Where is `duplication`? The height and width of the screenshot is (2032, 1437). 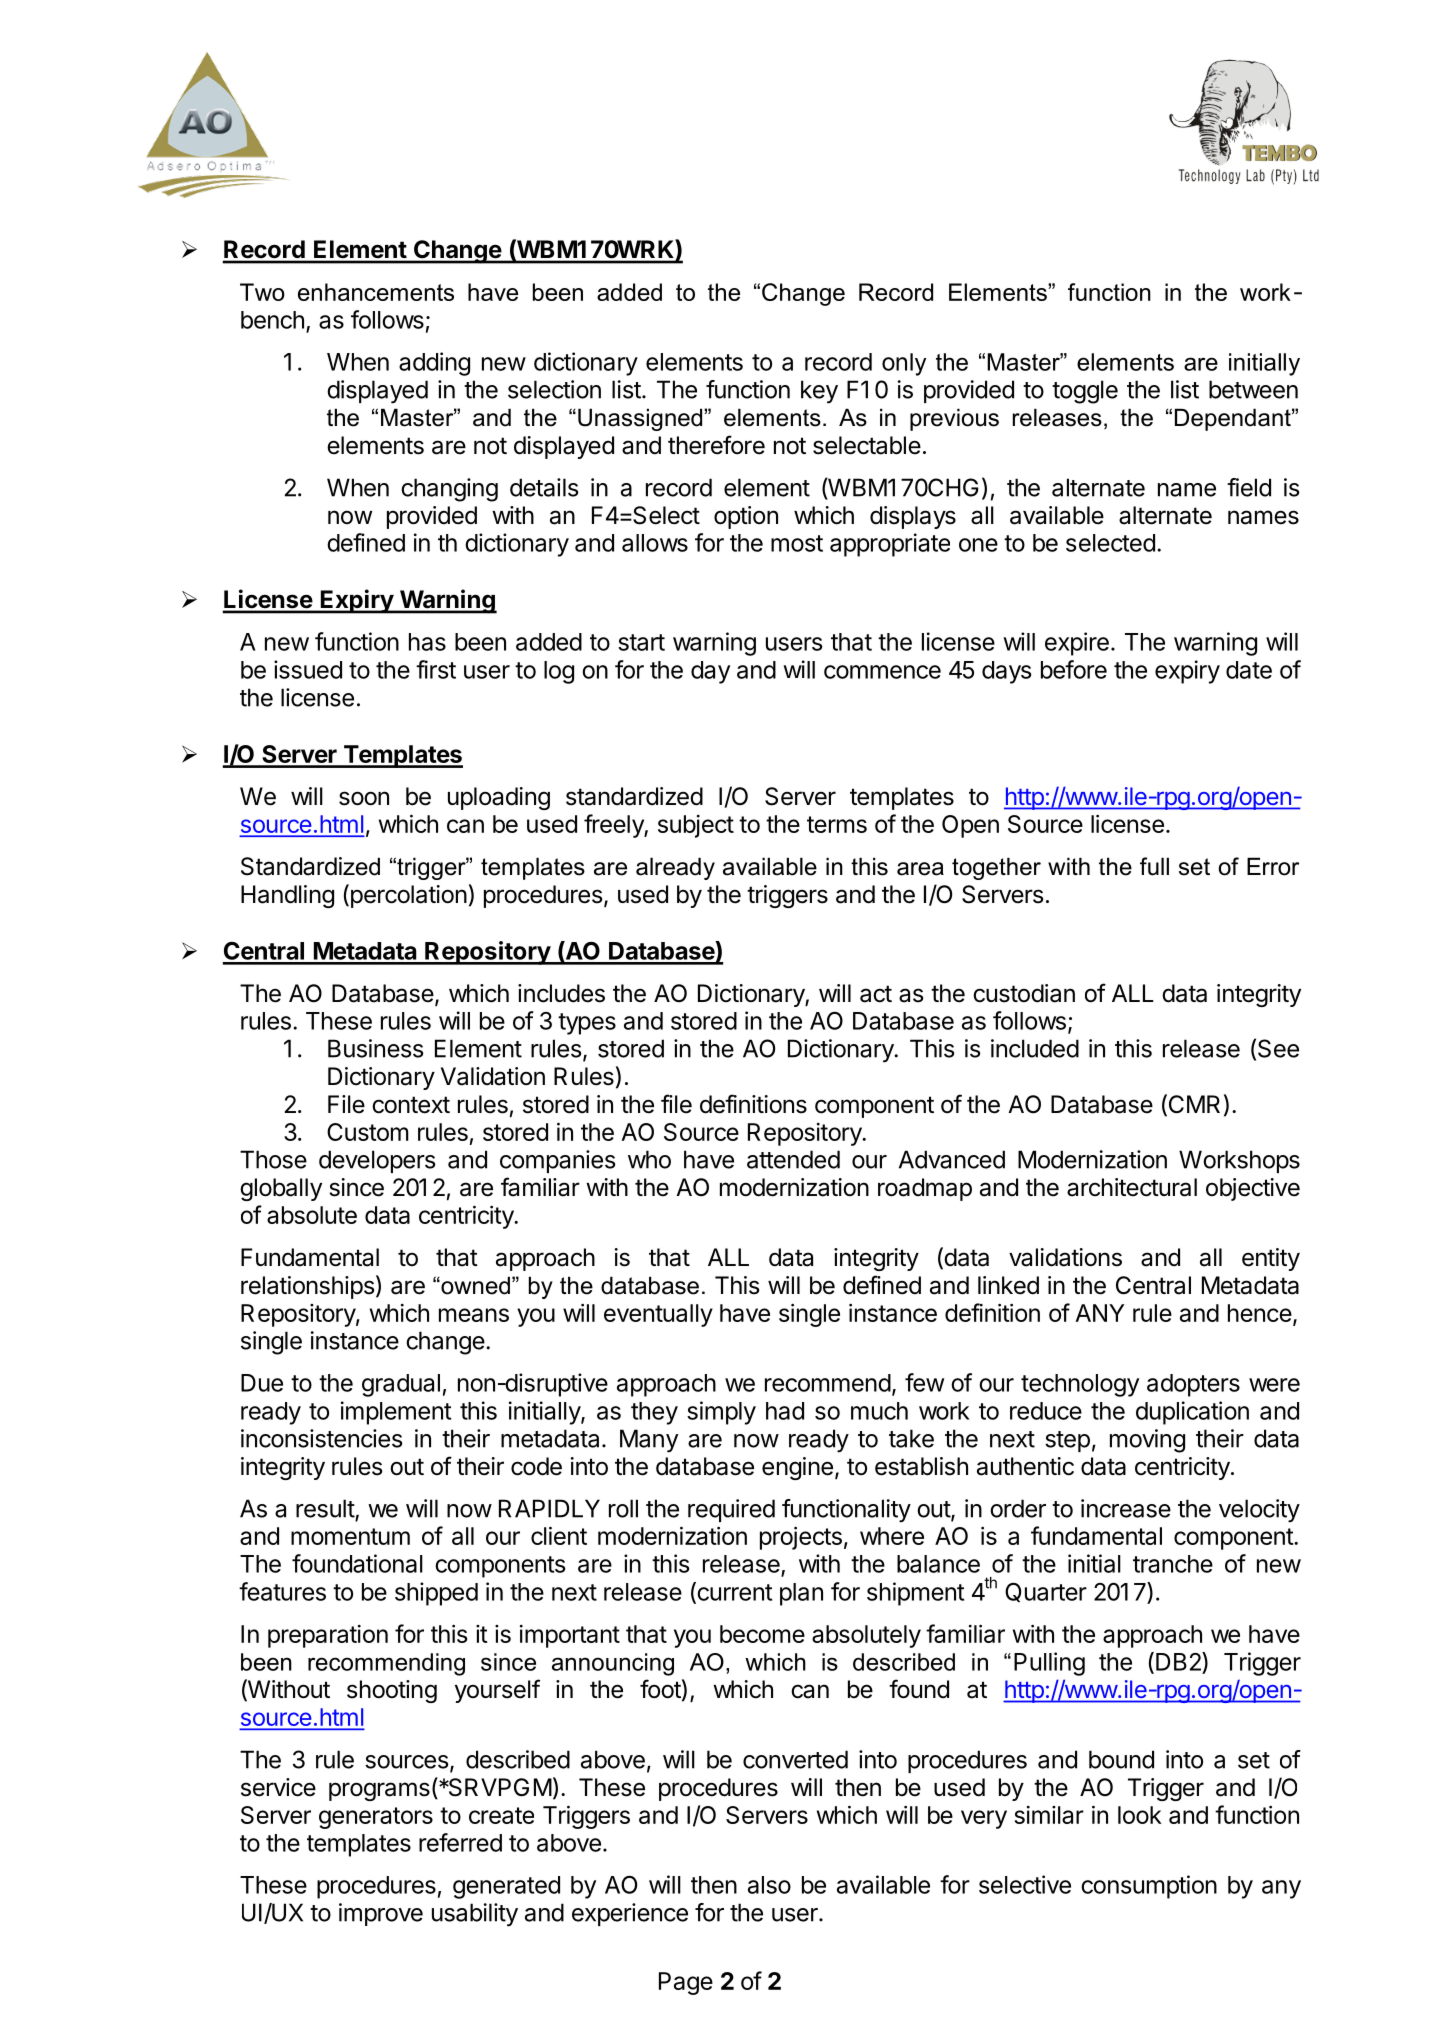
duplication is located at coordinates (1192, 1413).
